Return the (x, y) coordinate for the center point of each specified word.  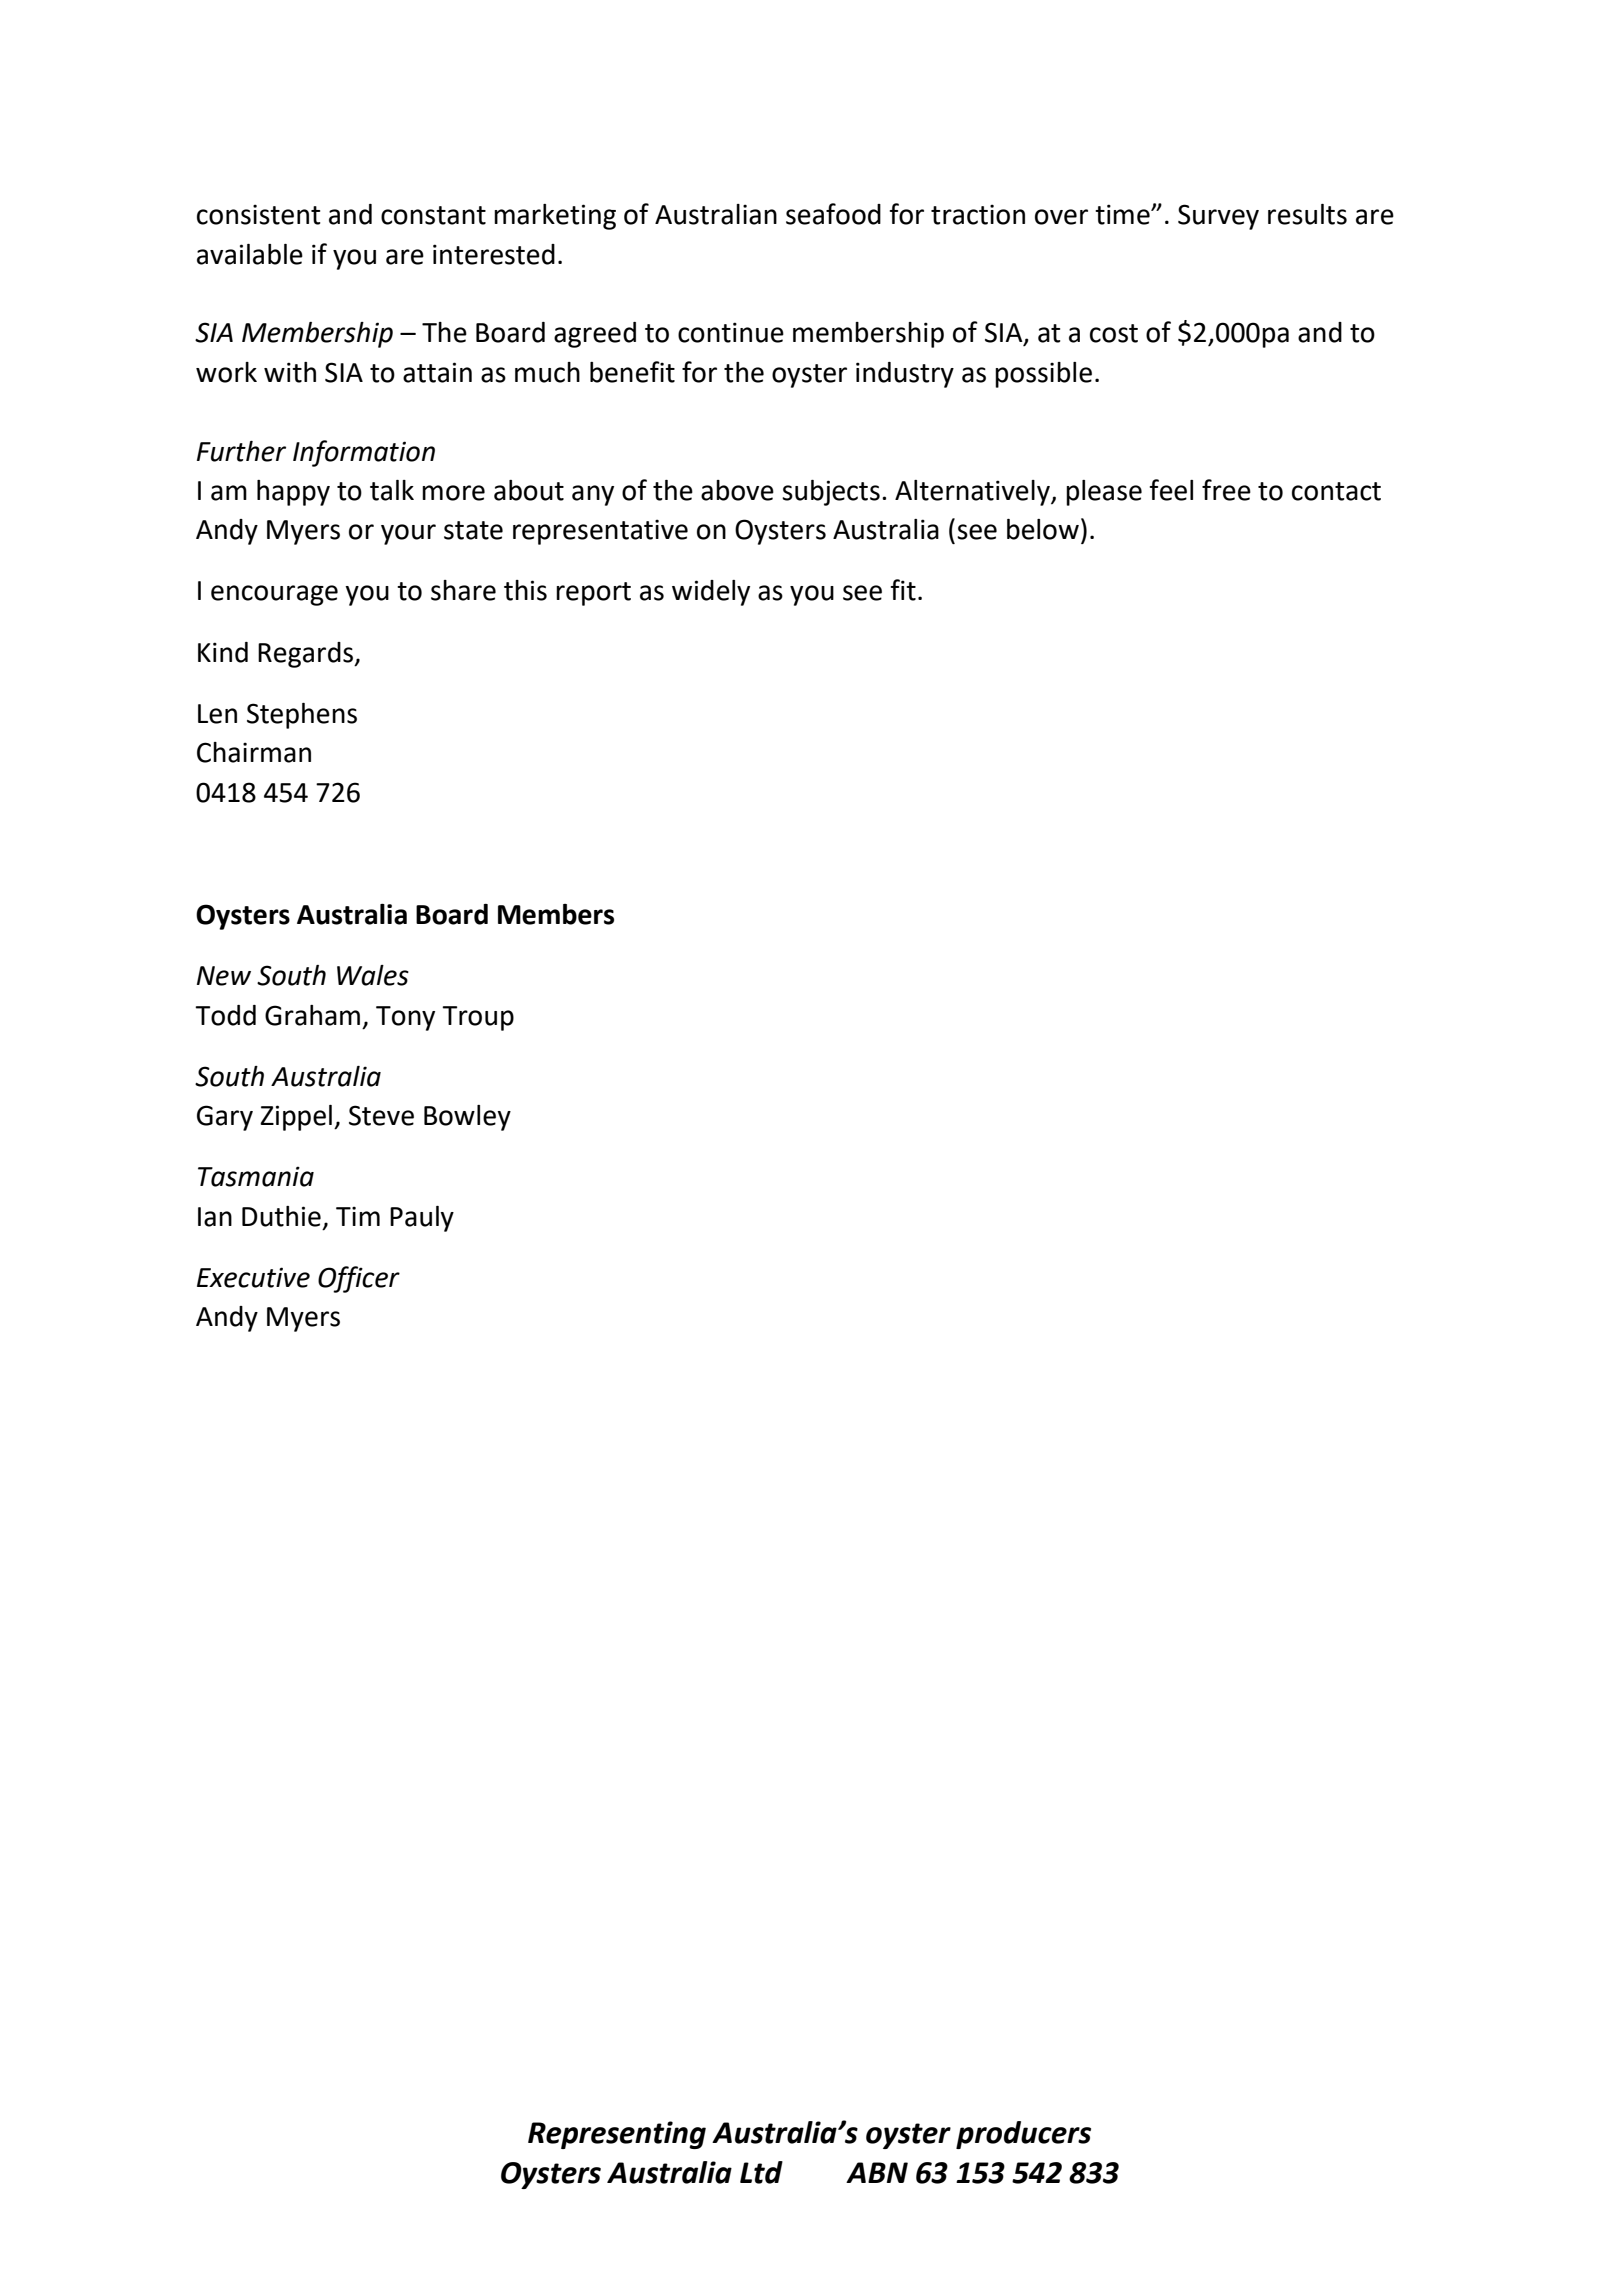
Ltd (761, 2172)
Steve (381, 1115)
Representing (617, 2135)
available (250, 254)
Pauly (422, 1219)
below (1043, 529)
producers (1023, 2135)
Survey (1218, 217)
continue (731, 332)
